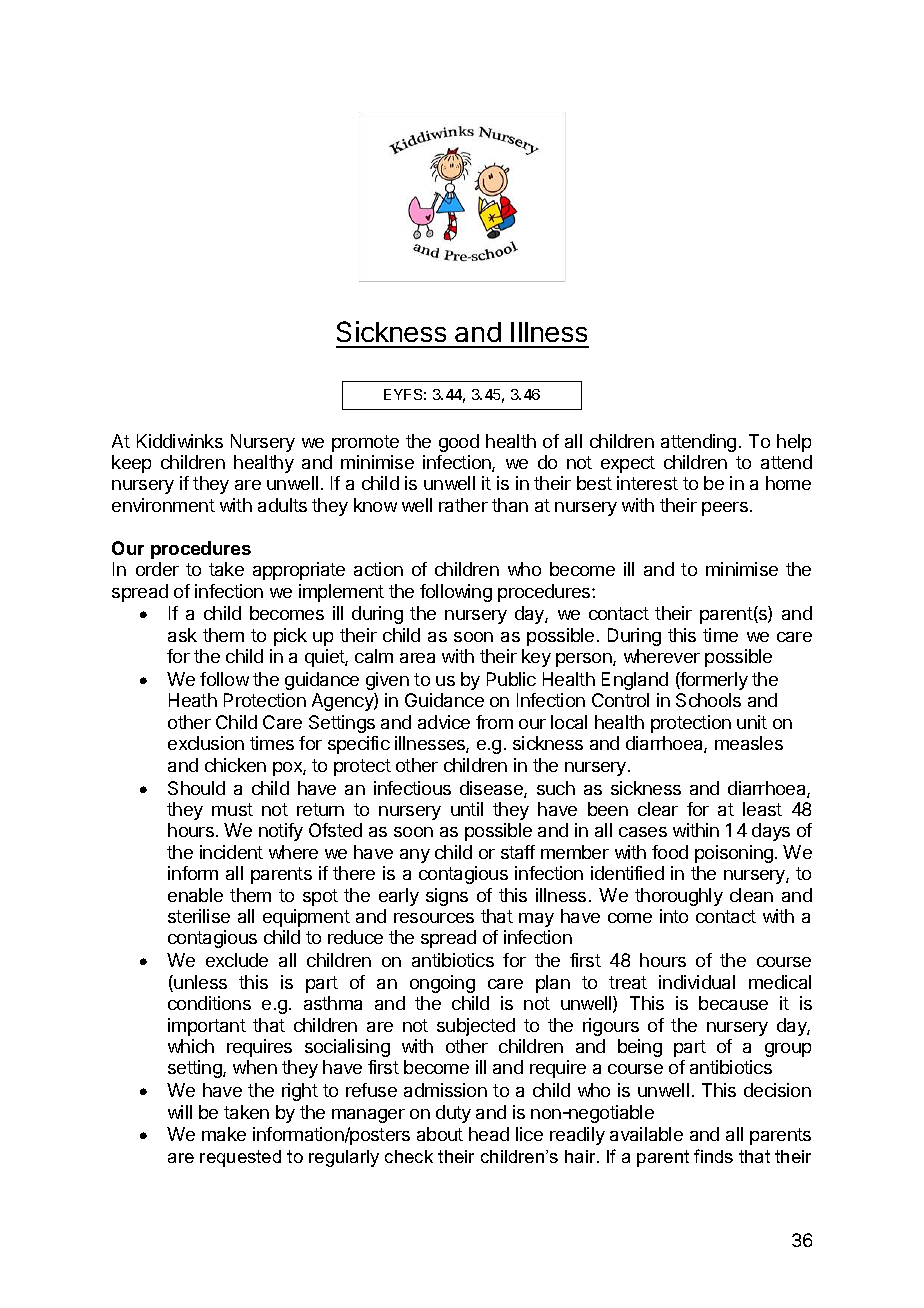  What do you see at coordinates (131, 464) in the screenshot?
I see `keep` at bounding box center [131, 464].
